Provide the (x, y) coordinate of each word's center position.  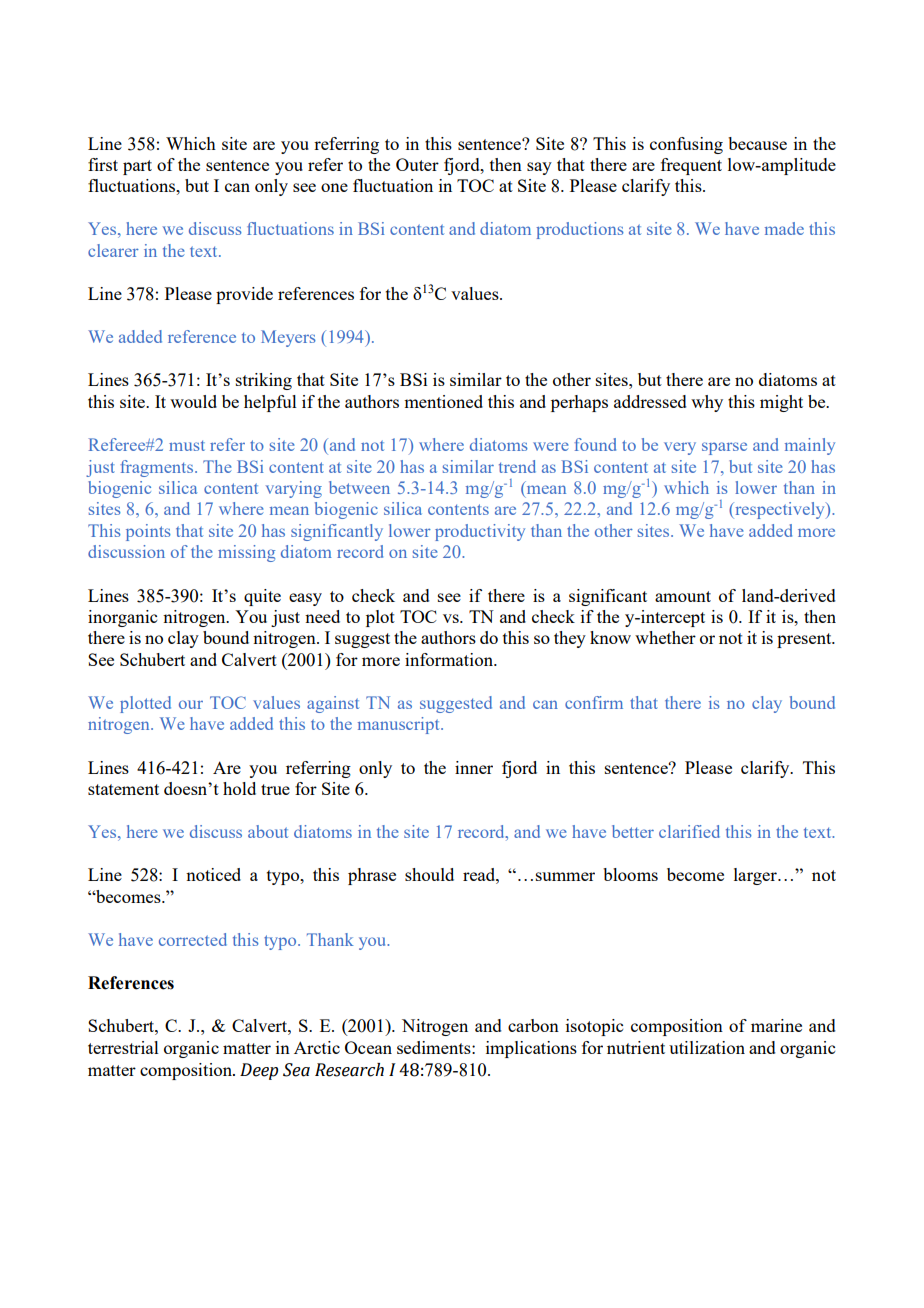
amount (683, 596)
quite (262, 597)
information (450, 659)
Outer (417, 164)
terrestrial (123, 1047)
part (137, 167)
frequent (691, 166)
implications (531, 1049)
